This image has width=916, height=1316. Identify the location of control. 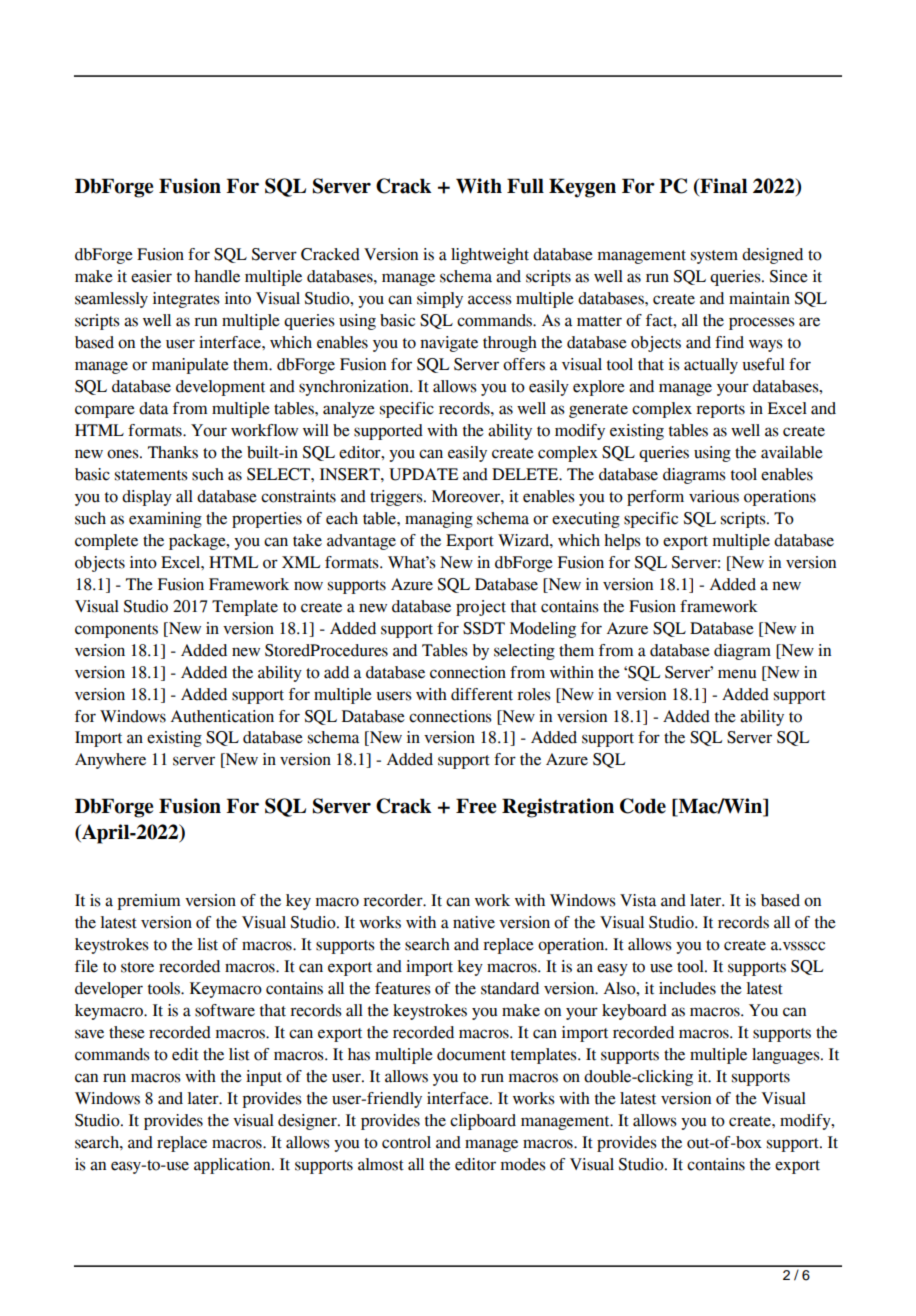
(406, 1142).
